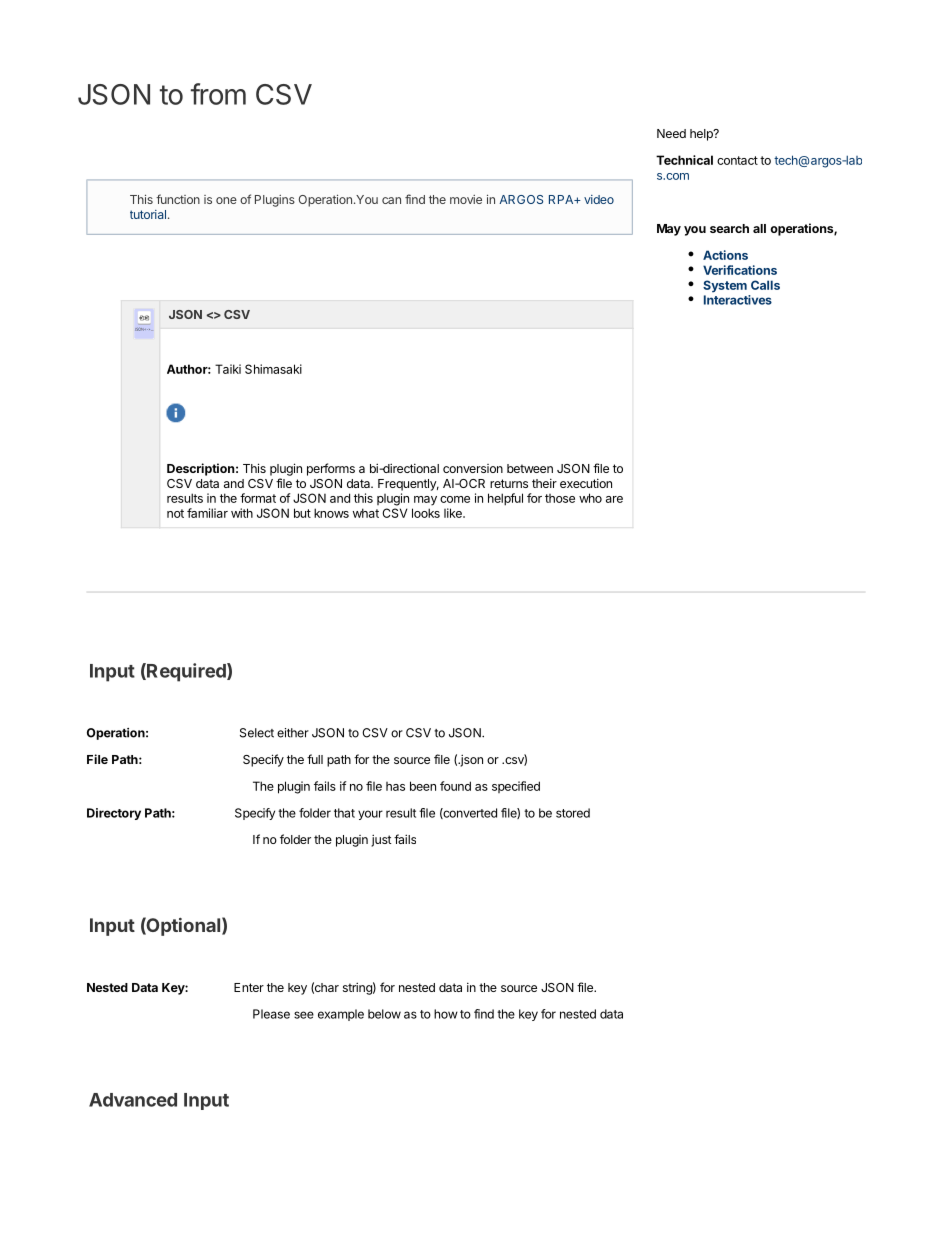 The image size is (952, 1233). Describe the element at coordinates (671, 133) in the page. I see `Need` at that location.
